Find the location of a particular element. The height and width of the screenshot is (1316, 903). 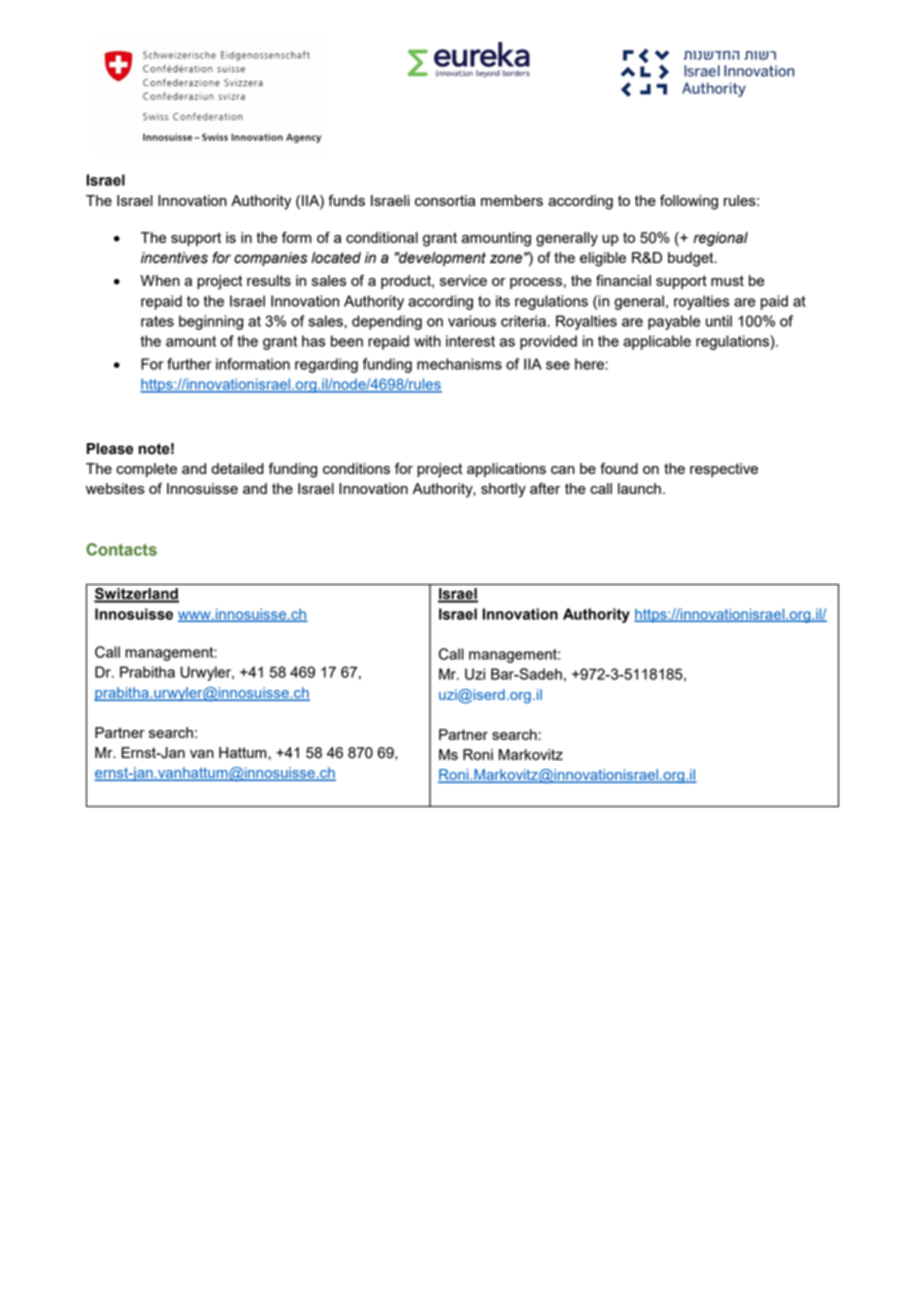

conditions is located at coordinates (356, 468).
